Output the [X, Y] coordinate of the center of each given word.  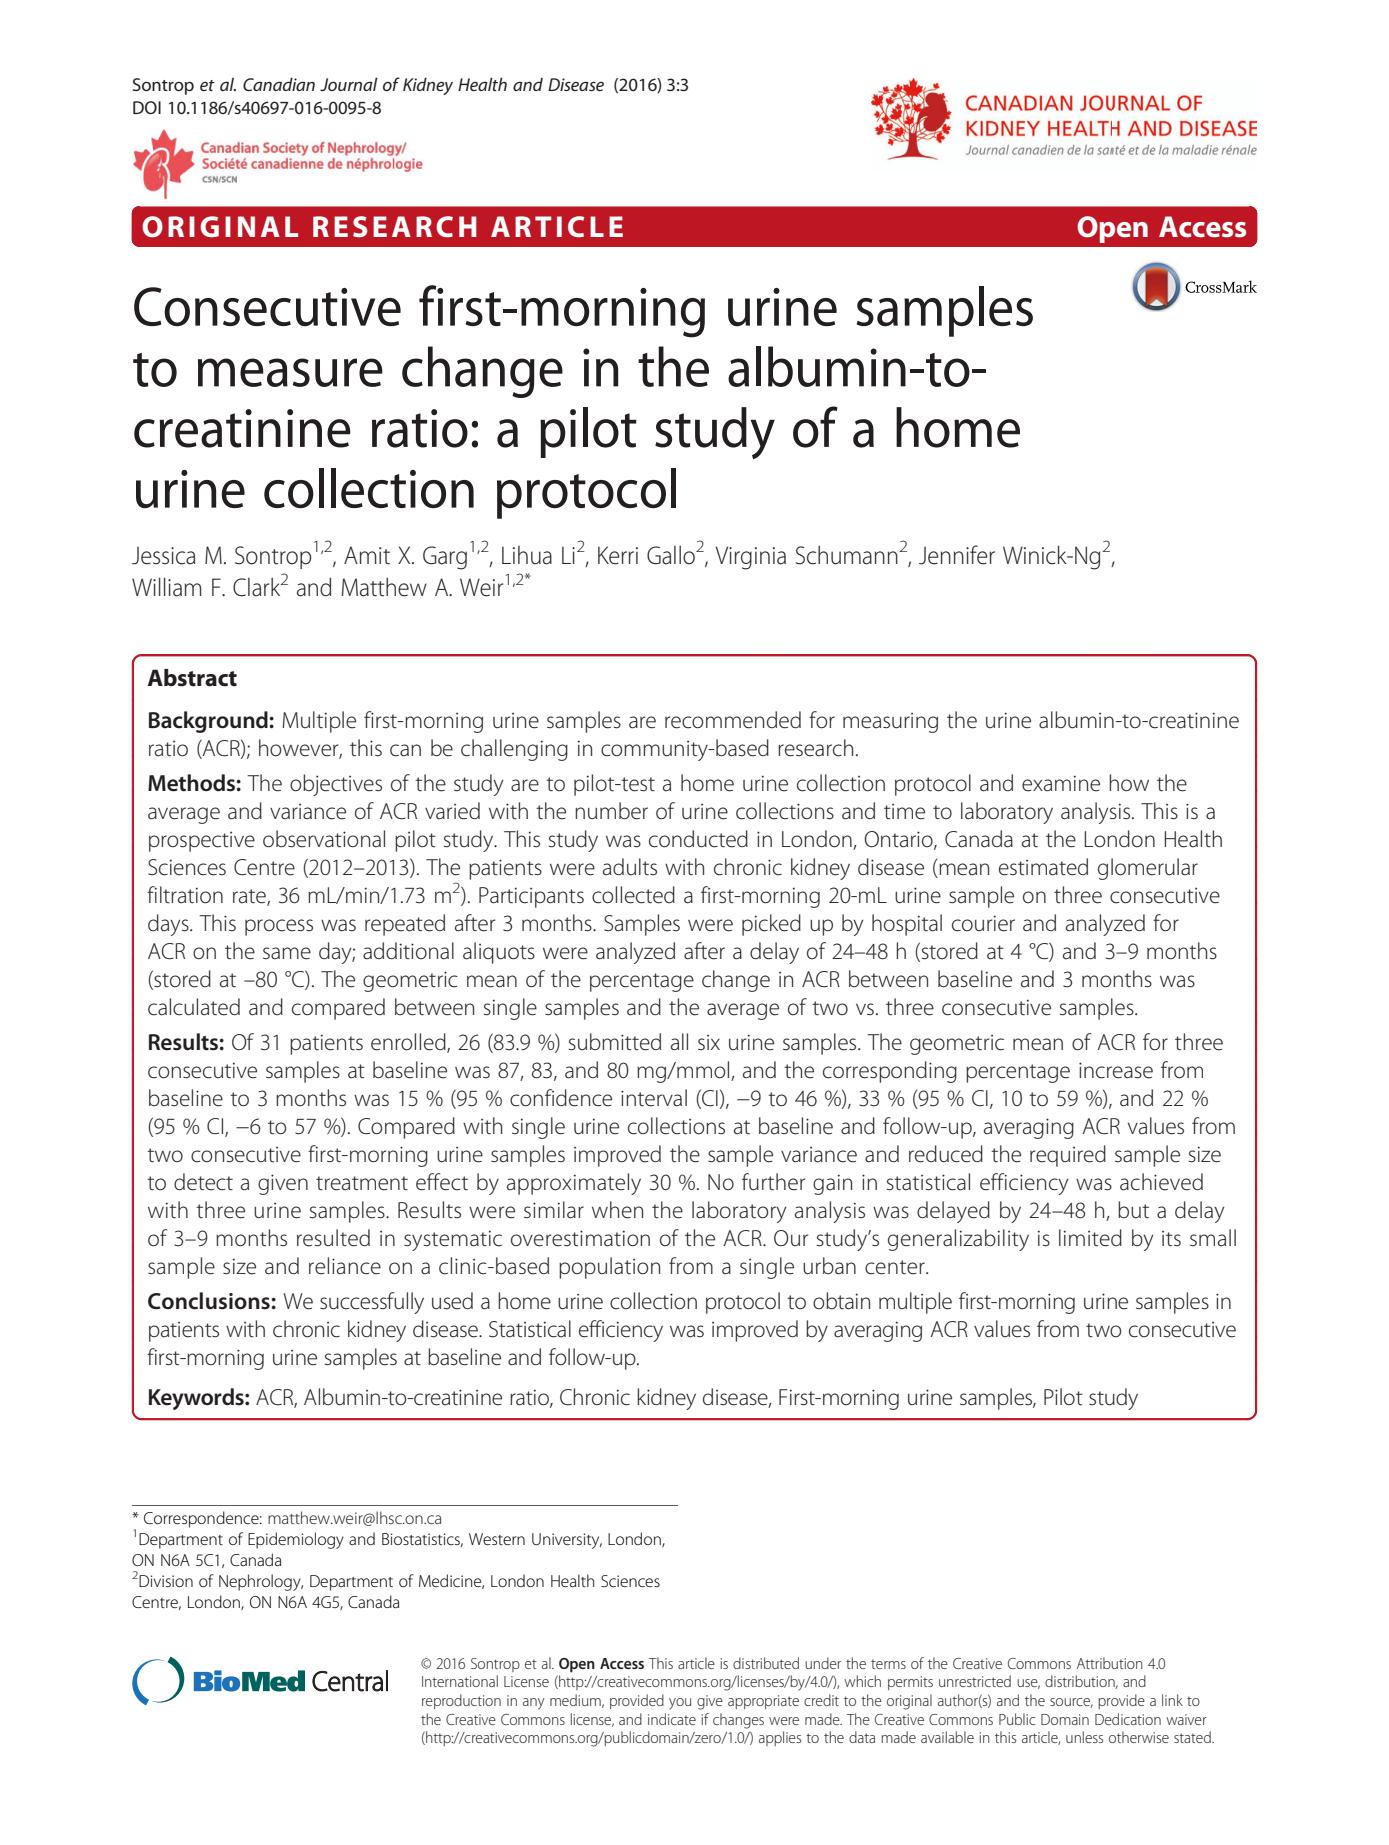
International [460, 1681]
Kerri [618, 555]
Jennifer [957, 555]
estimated [1043, 867]
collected [633, 895]
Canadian [279, 84]
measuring [890, 723]
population [609, 1268]
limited [1090, 1238]
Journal [349, 84]
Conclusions [210, 1301]
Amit [367, 555]
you [680, 1704]
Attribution [1110, 1663]
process [279, 927]
